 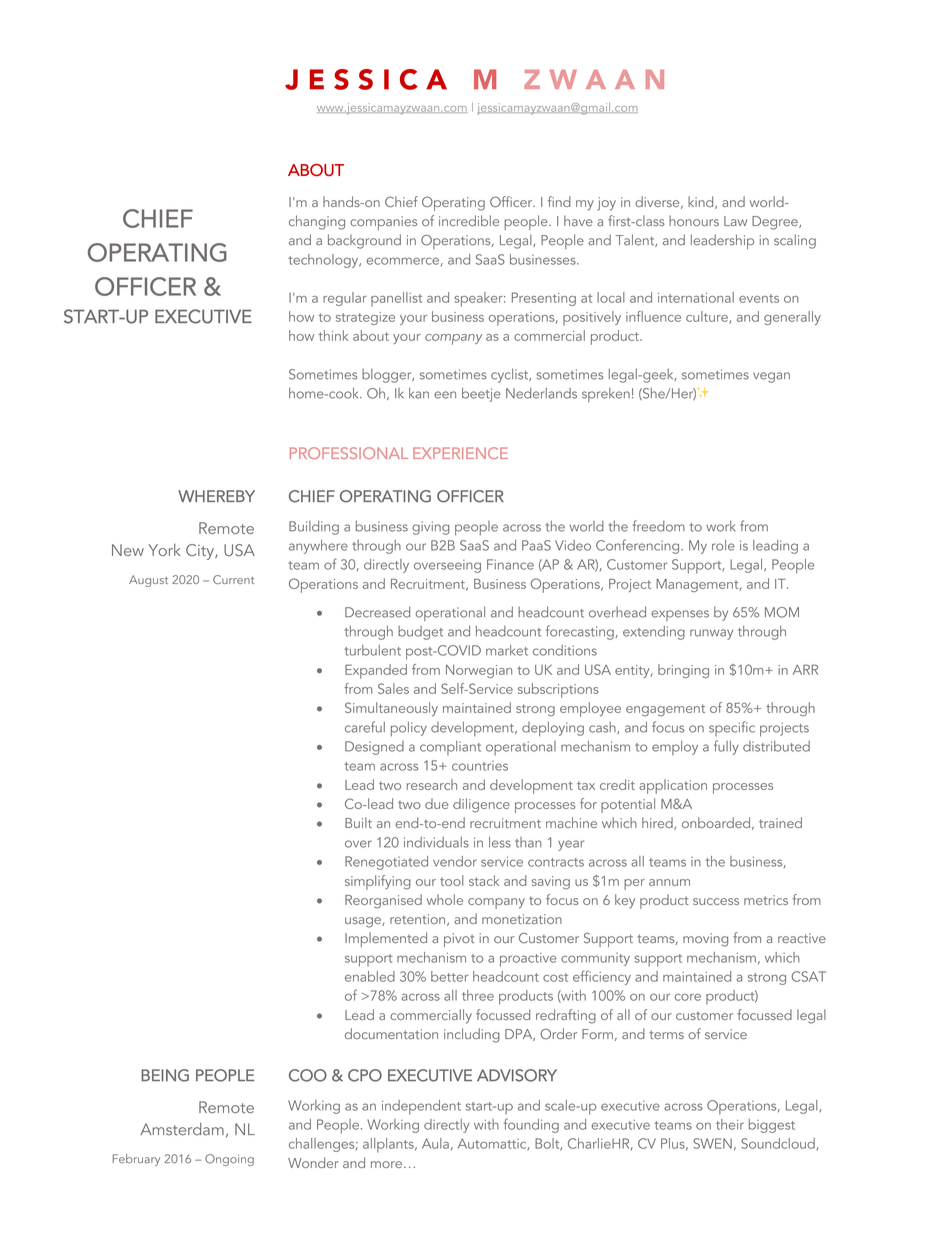 I want to click on Norwegian, so click(x=479, y=671).
